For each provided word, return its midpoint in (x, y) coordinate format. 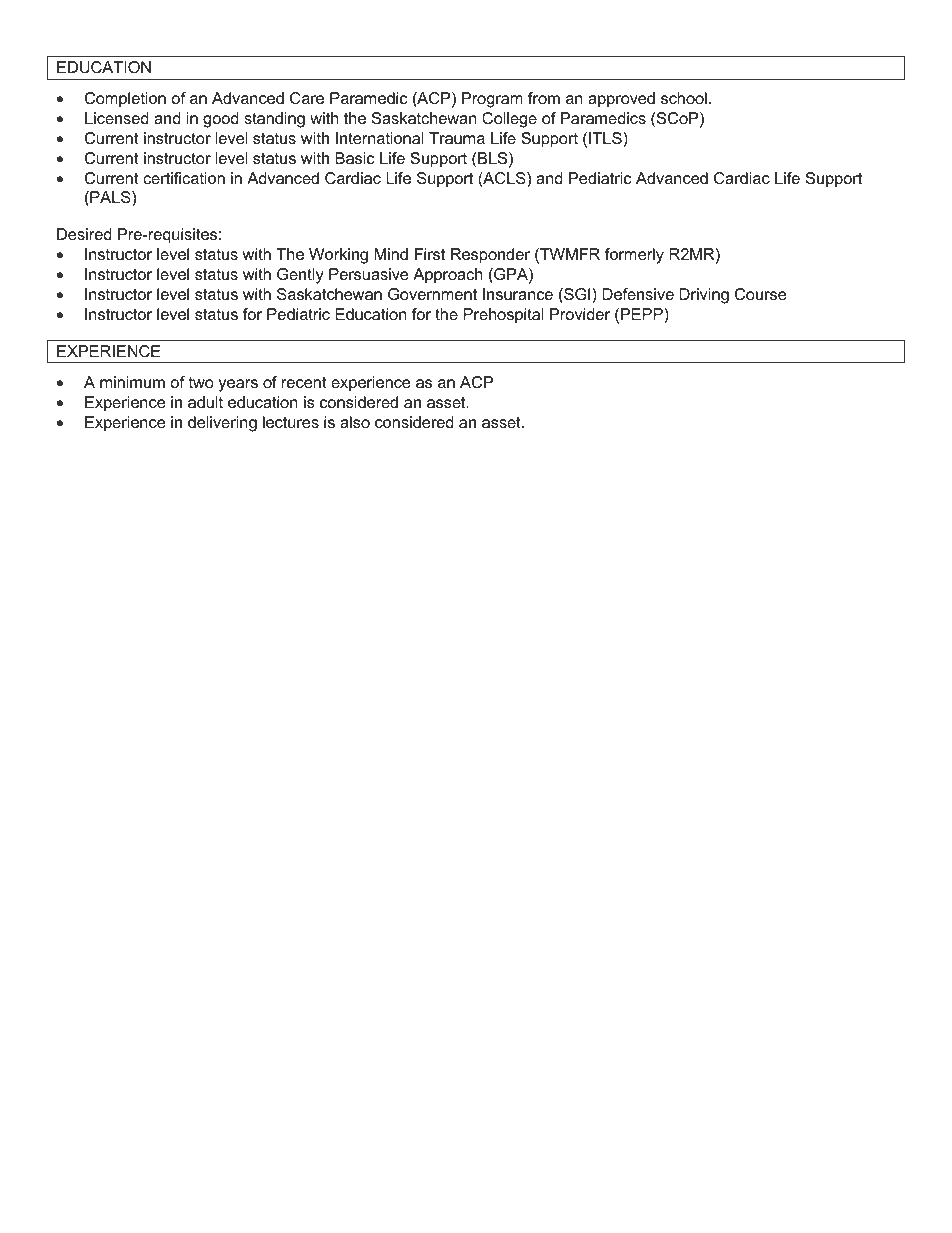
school (684, 98)
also (355, 422)
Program (492, 100)
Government (432, 294)
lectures (291, 422)
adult (205, 402)
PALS (110, 198)
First (430, 254)
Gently (300, 276)
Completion (125, 100)
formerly (634, 256)
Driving (704, 296)
